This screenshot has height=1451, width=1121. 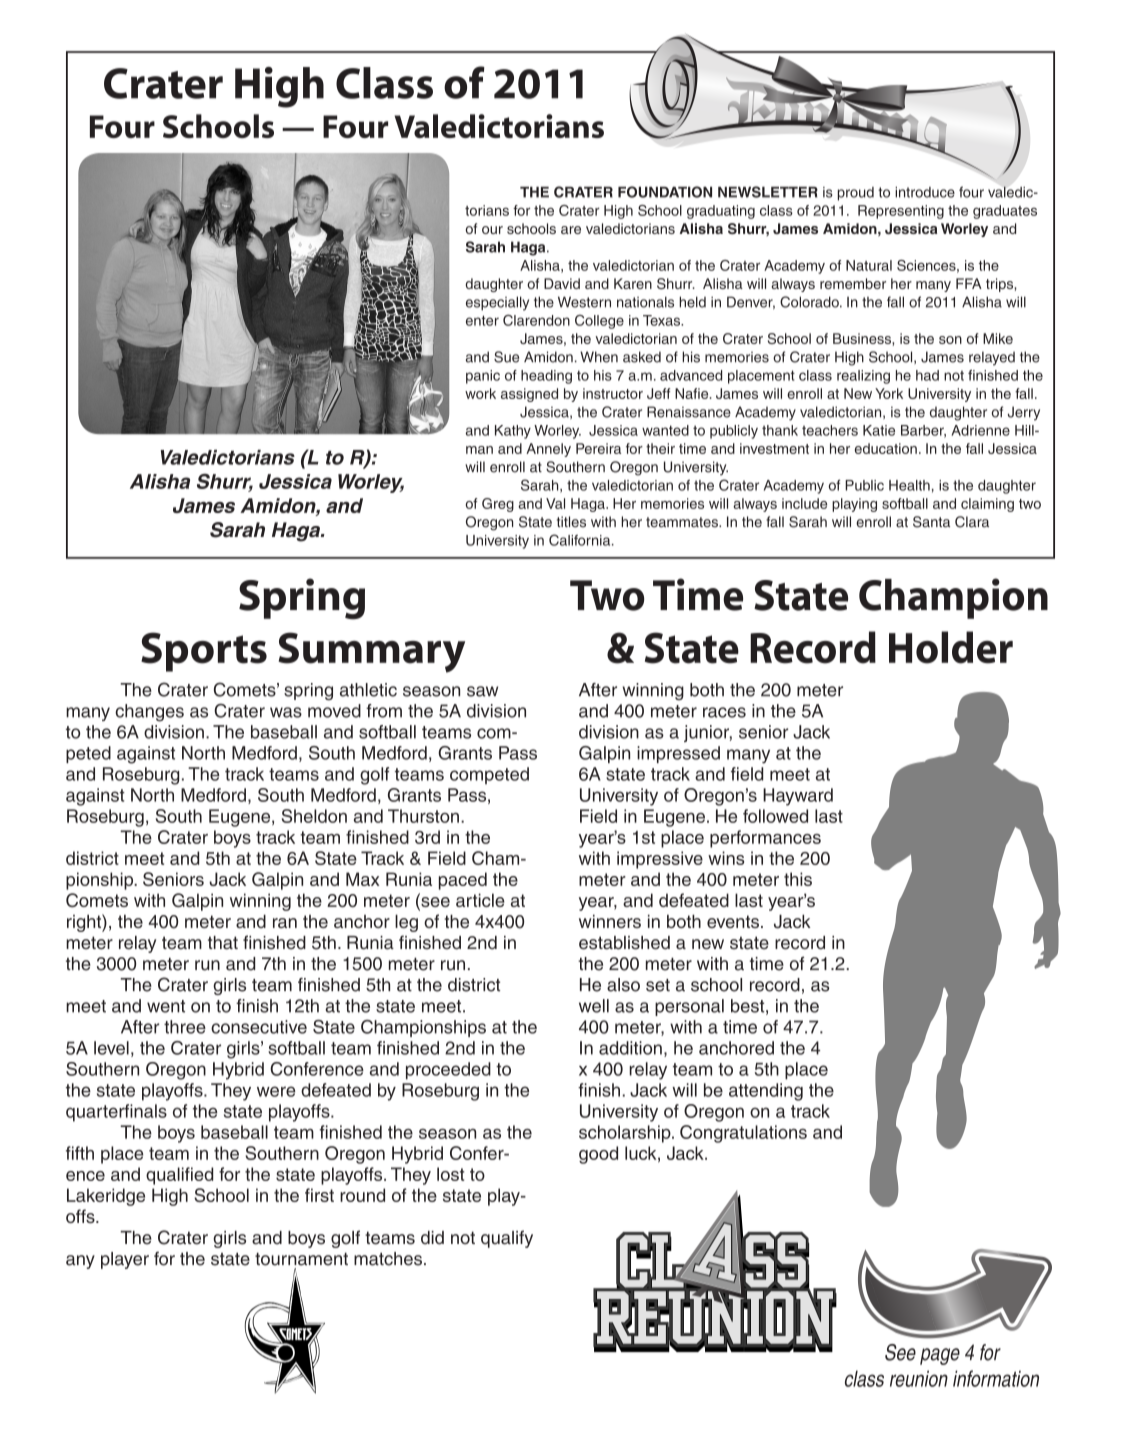 I want to click on Hayward, so click(x=798, y=797).
